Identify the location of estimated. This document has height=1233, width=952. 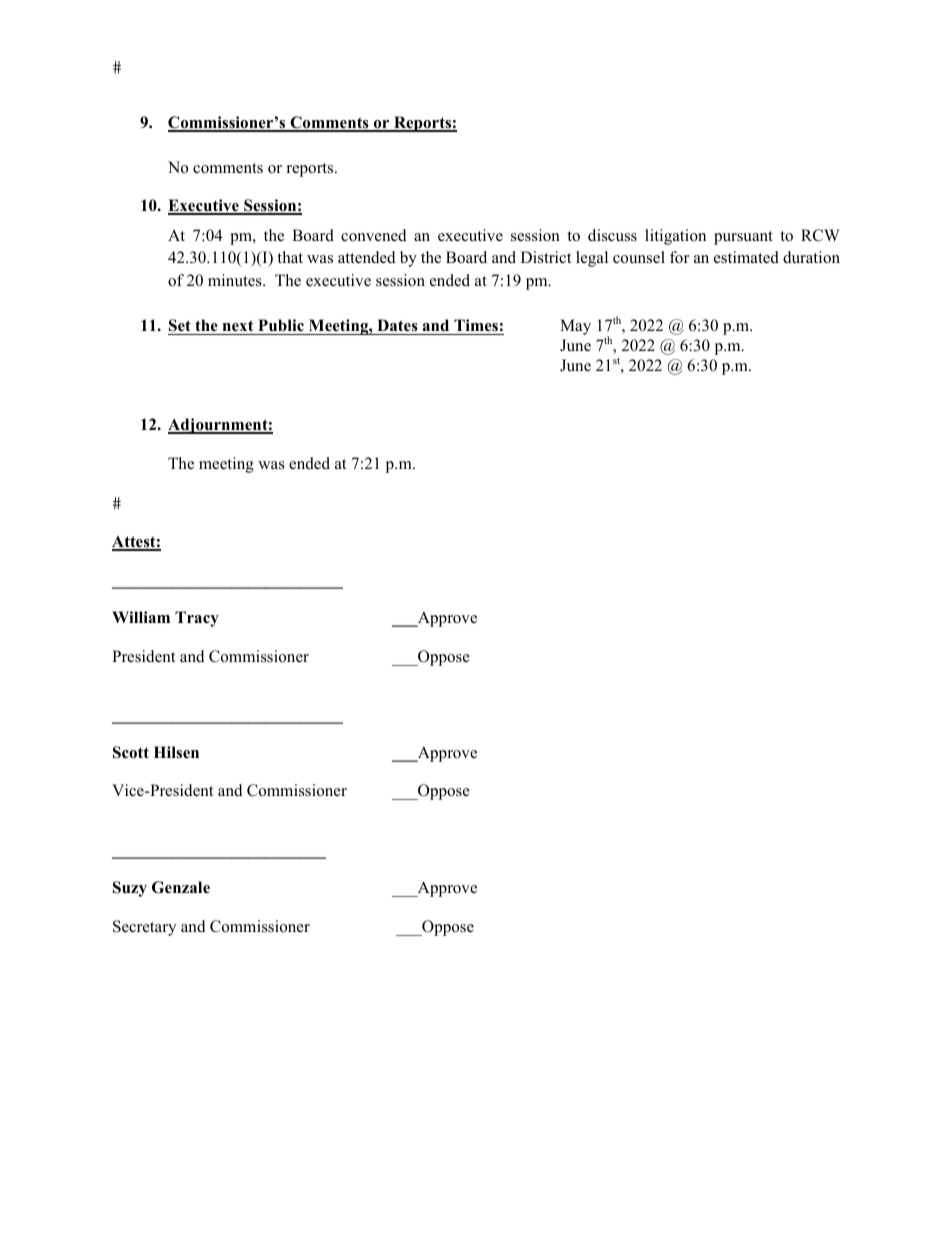
(746, 257).
